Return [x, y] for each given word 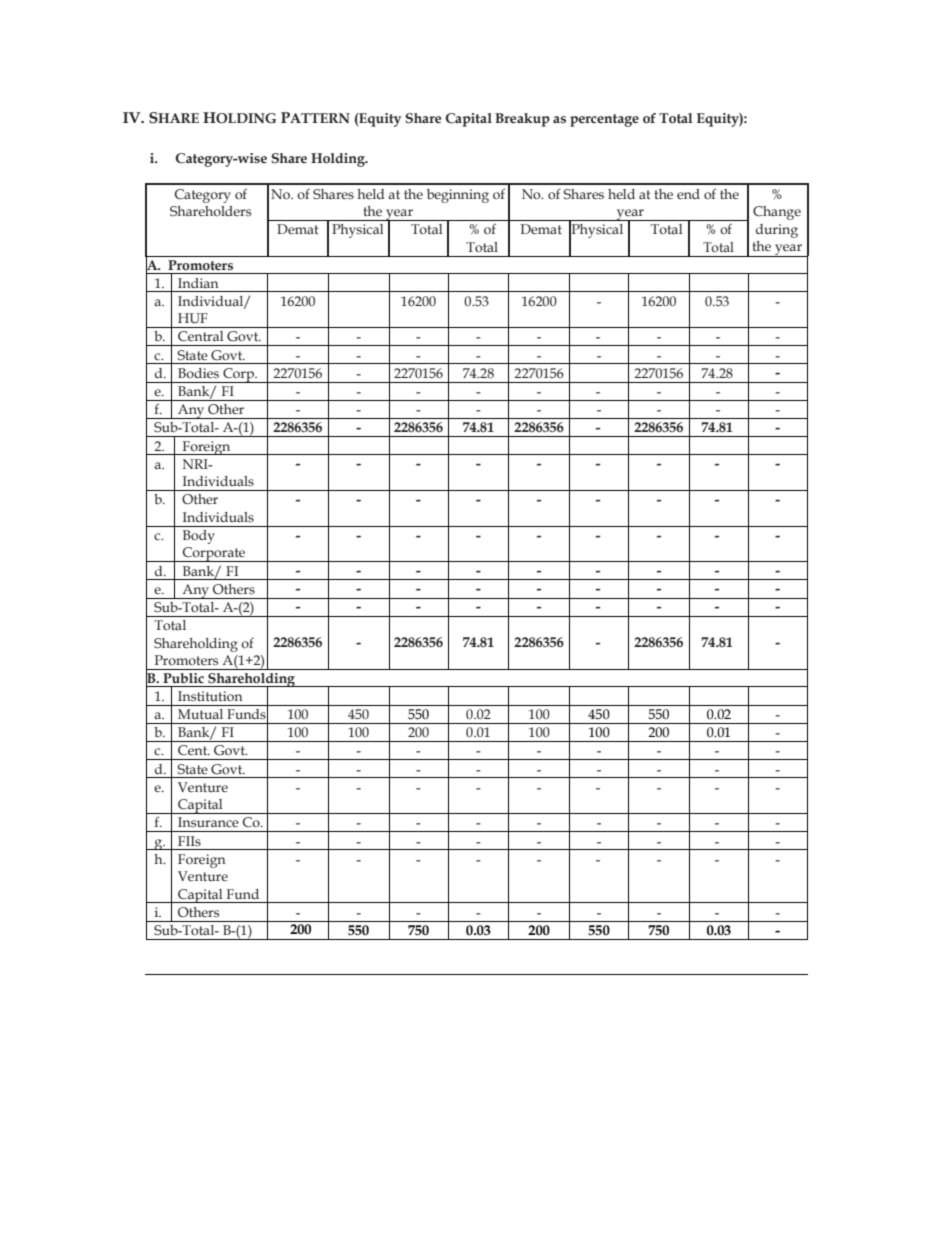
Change [777, 213]
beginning [458, 196]
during [777, 231]
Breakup [522, 120]
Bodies [198, 373]
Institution [210, 696]
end [688, 194]
